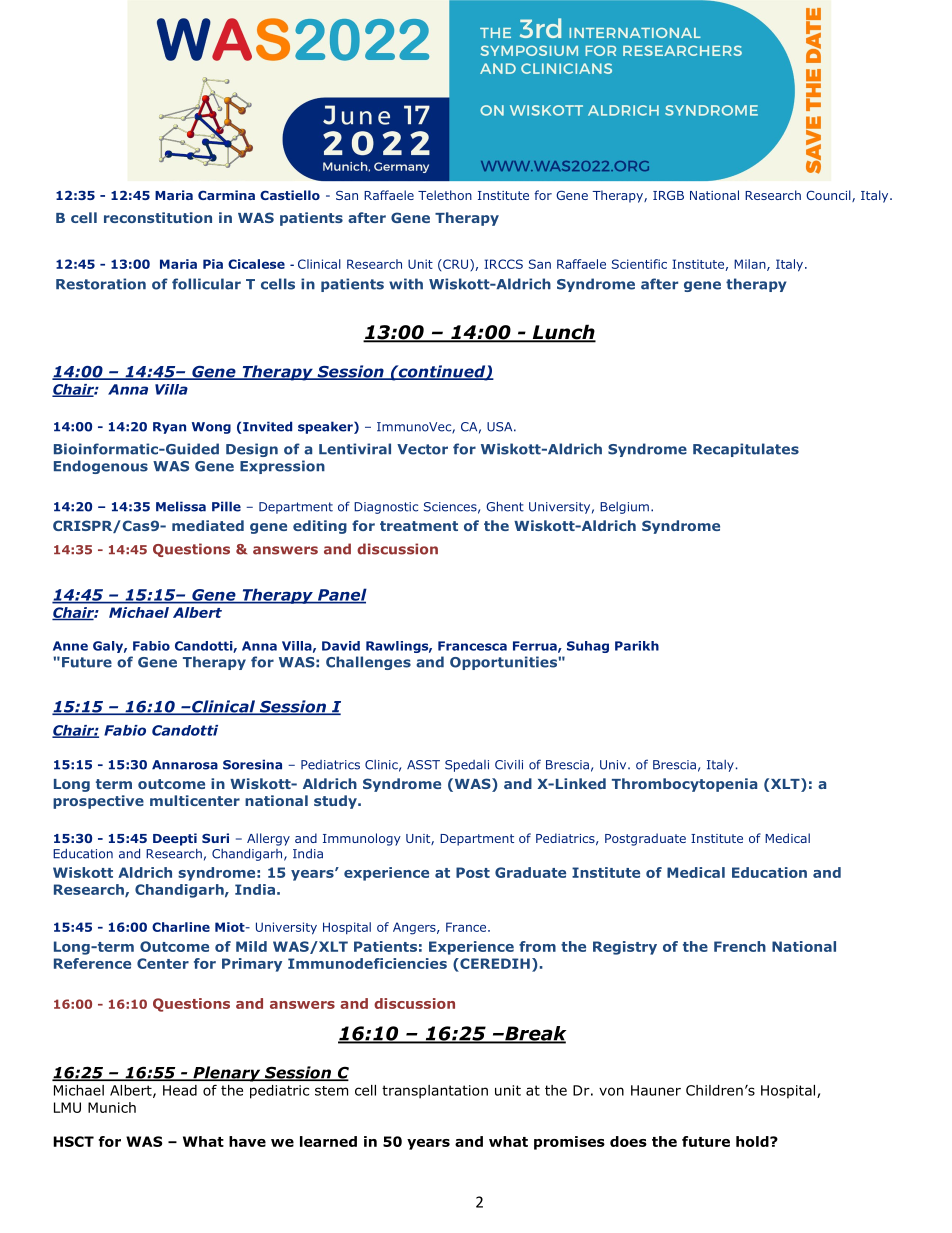 Image resolution: width=952 pixels, height=1233 pixels. What do you see at coordinates (180, 1090) in the screenshot?
I see `Head` at bounding box center [180, 1090].
